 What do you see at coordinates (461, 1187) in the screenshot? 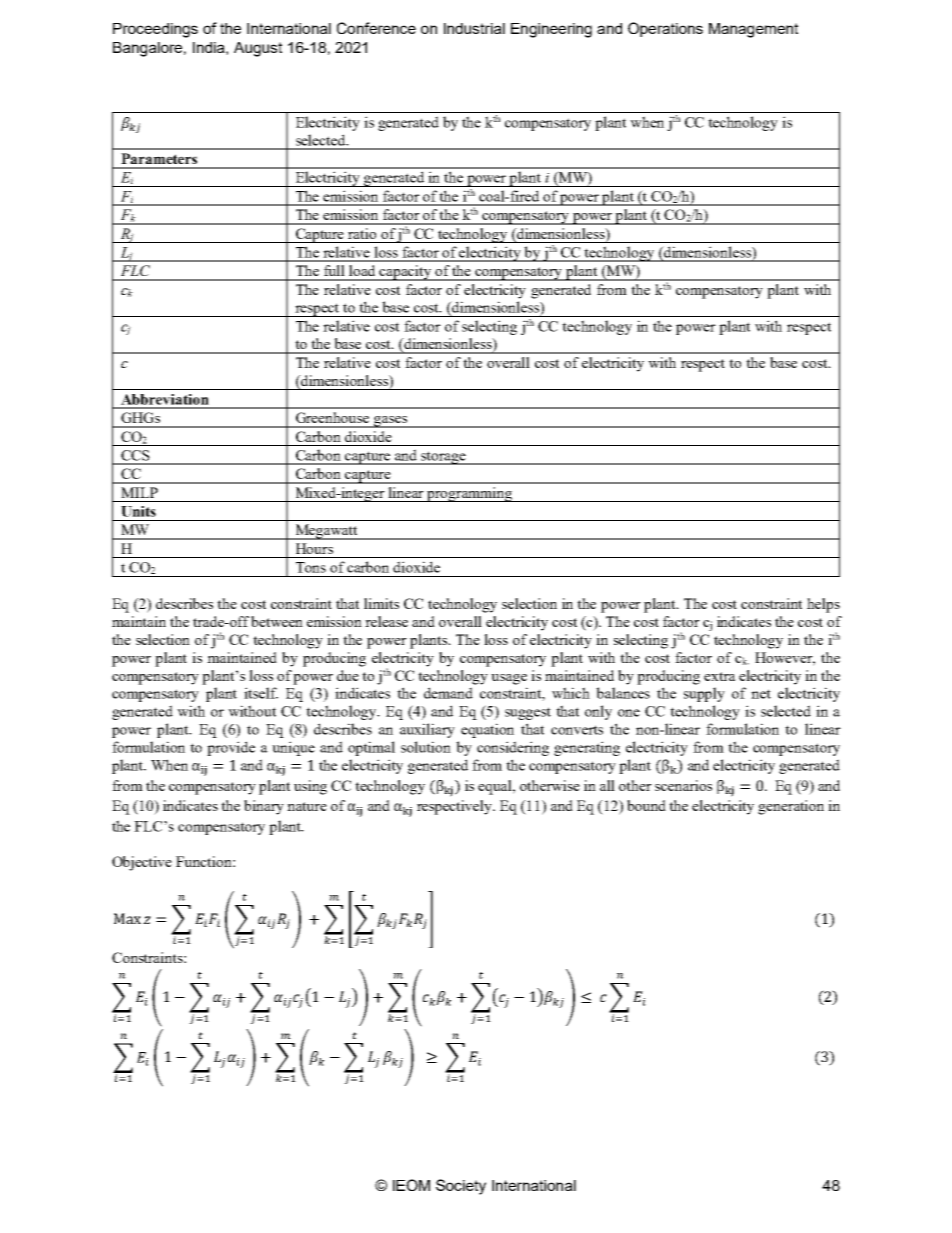
I see `Society` at bounding box center [461, 1187].
